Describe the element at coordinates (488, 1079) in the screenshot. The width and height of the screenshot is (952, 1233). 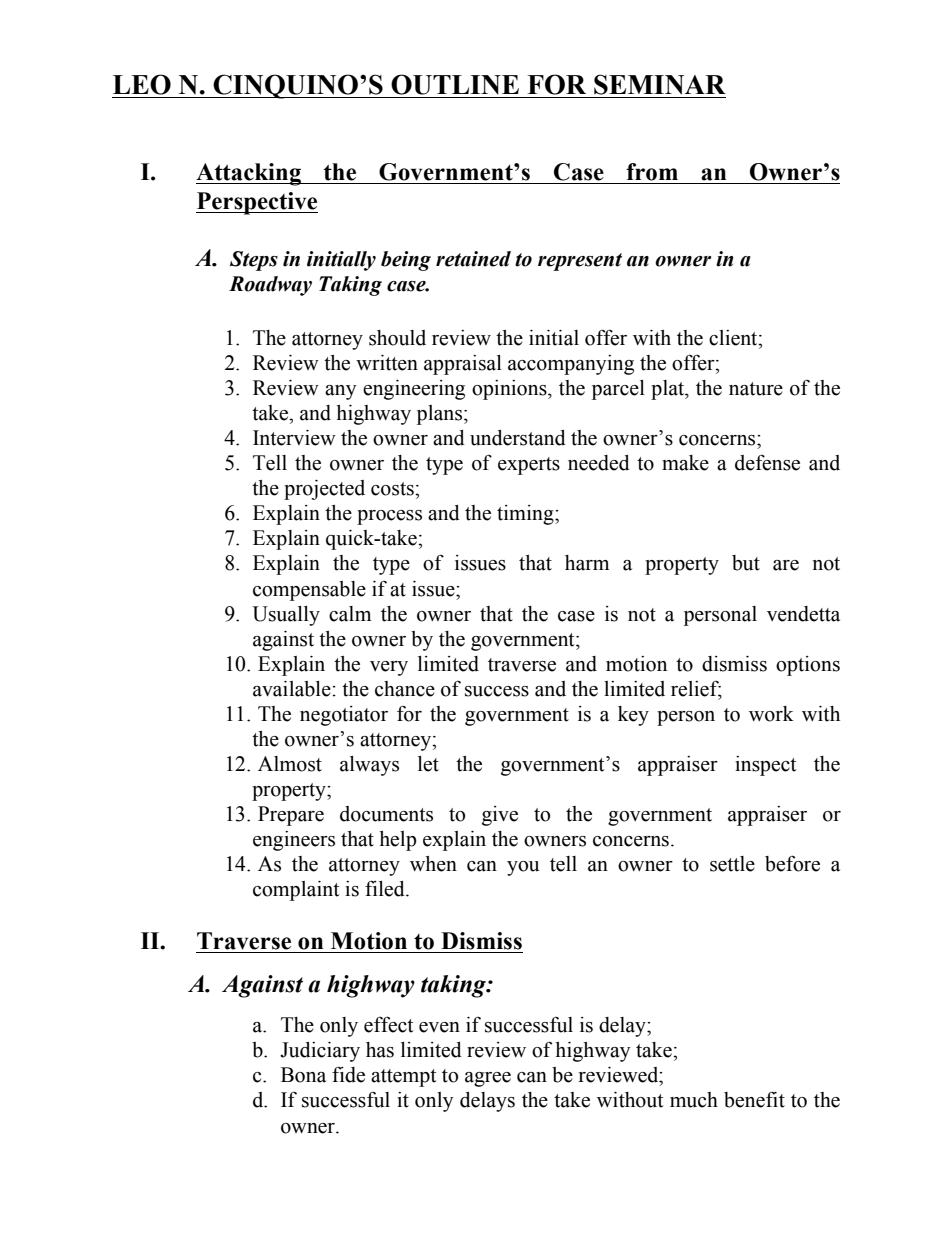
I see `agree` at that location.
